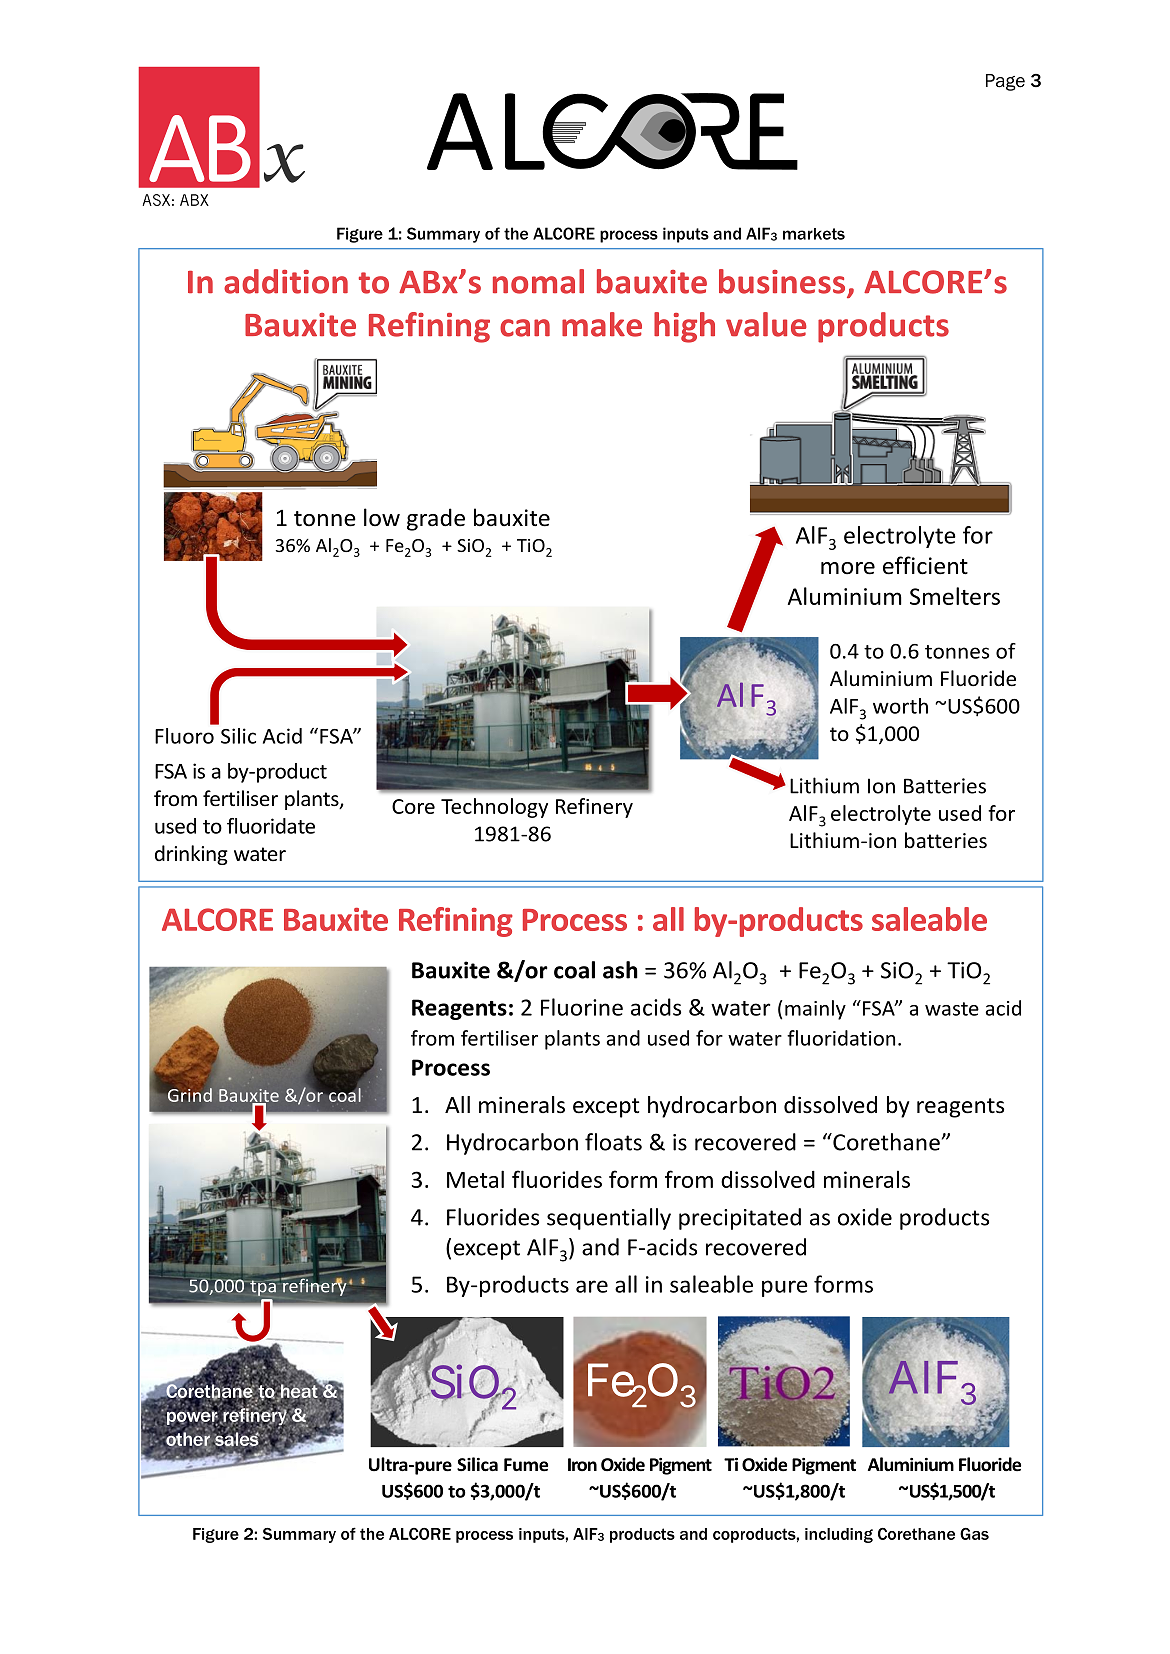 The width and height of the screenshot is (1170, 1654). What do you see at coordinates (582, 1464) in the screenshot?
I see `Iron` at bounding box center [582, 1464].
